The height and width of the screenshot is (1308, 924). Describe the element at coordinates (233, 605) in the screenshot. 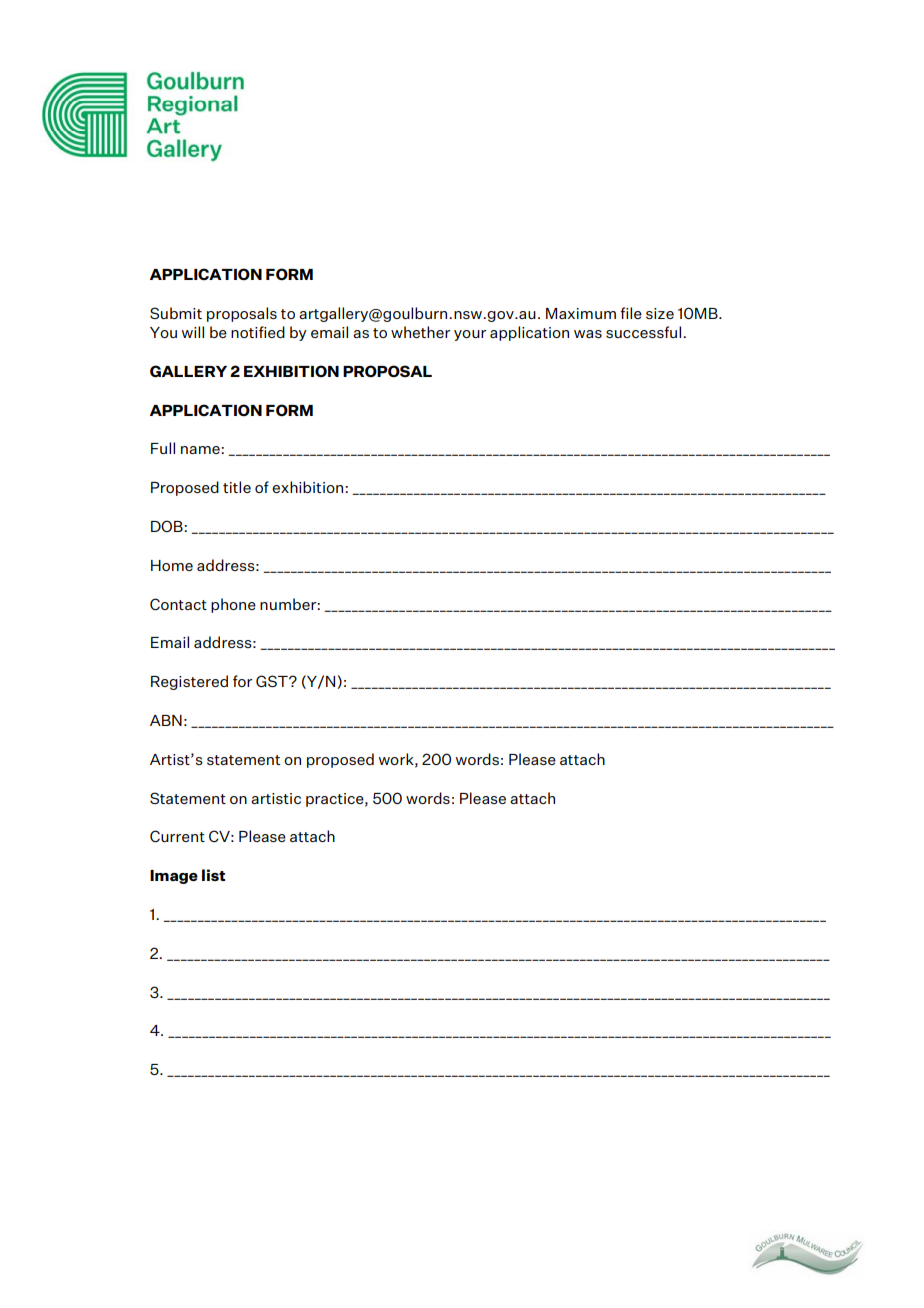

I see `phone` at that location.
